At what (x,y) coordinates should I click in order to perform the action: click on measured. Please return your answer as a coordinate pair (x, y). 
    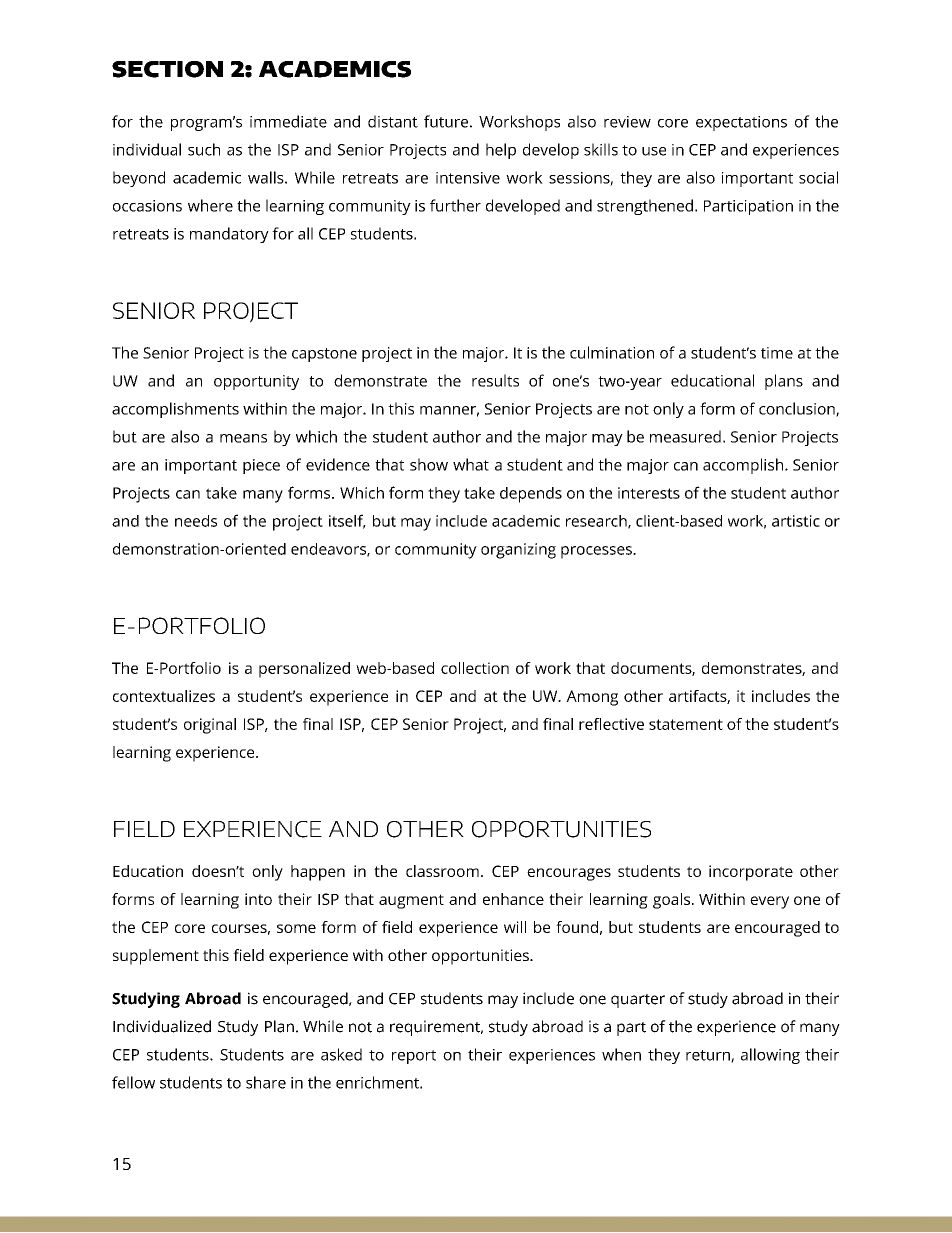
    Looking at the image, I should click on (685, 436).
